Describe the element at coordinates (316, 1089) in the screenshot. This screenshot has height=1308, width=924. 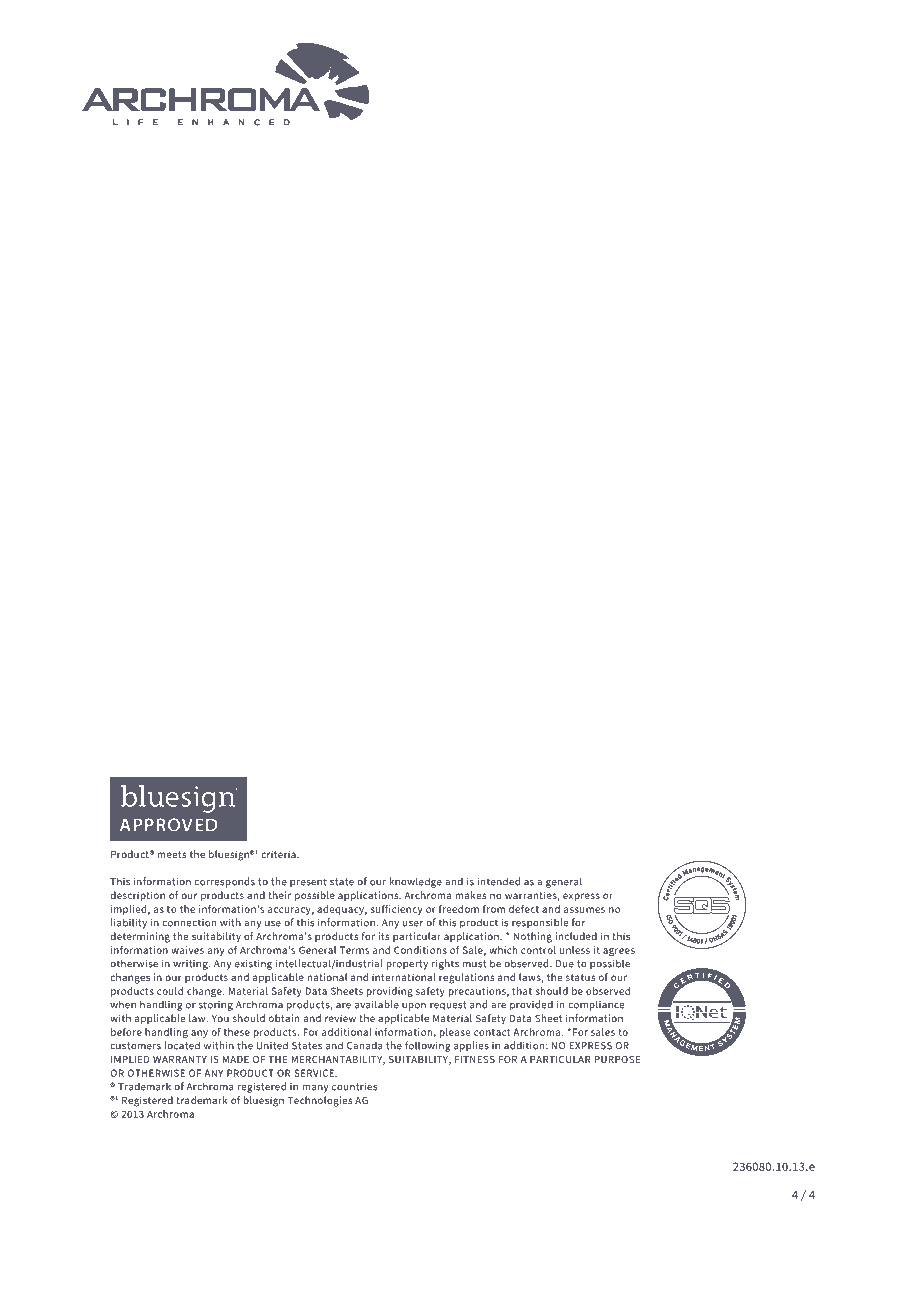
I see `many` at that location.
